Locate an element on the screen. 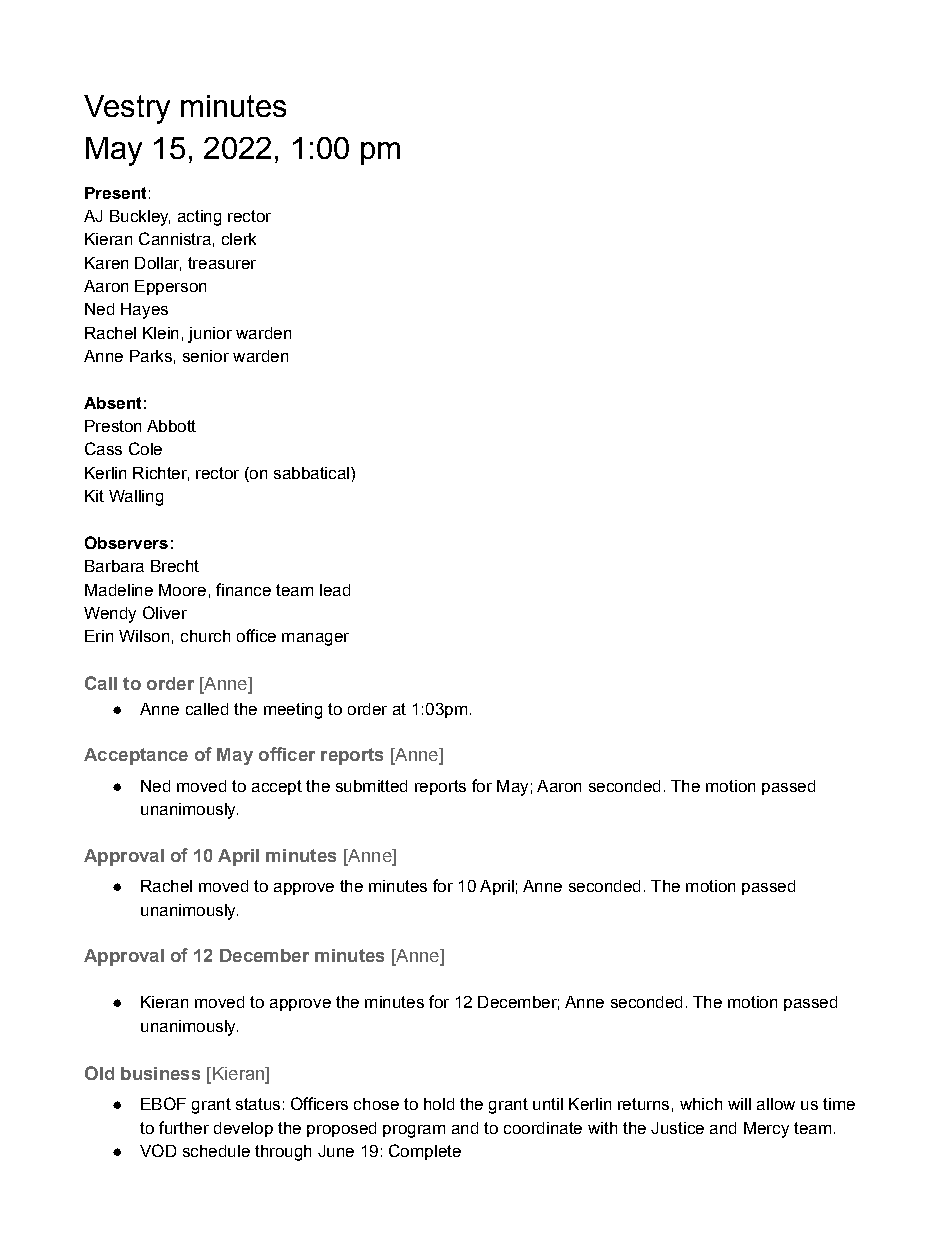  lead is located at coordinates (335, 590).
